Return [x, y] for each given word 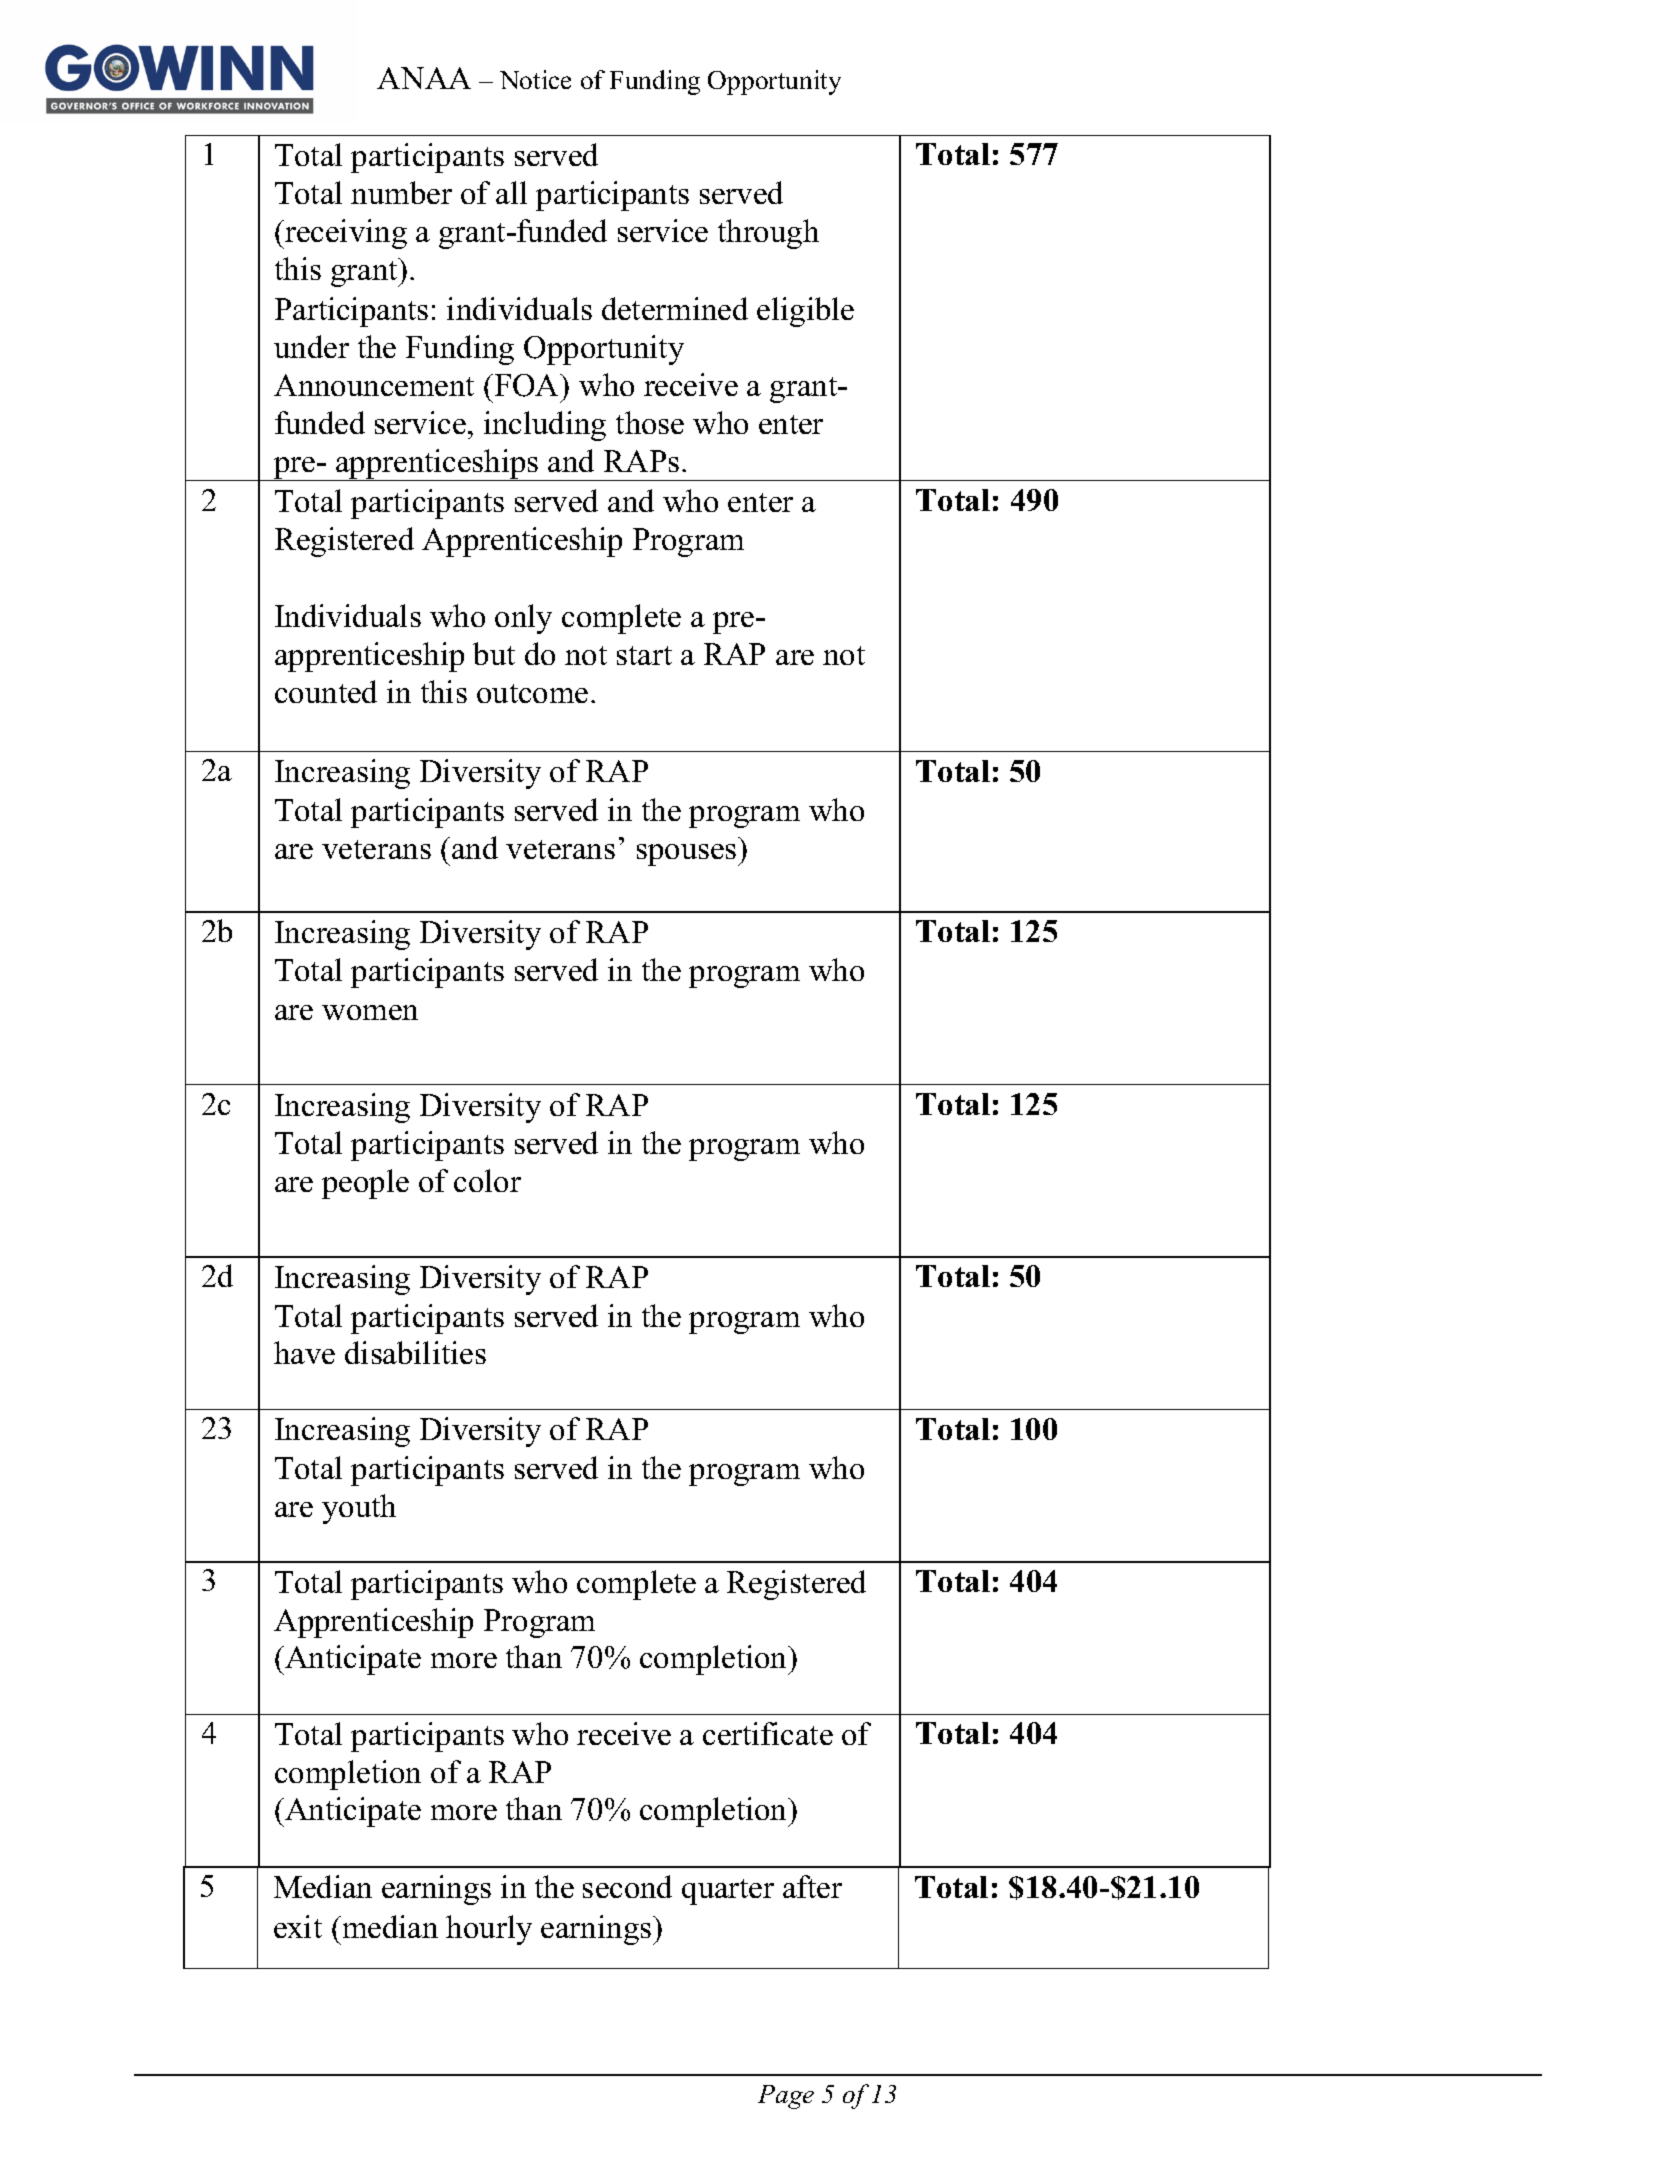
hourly [489, 1930]
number [401, 192]
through [768, 234]
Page [786, 2097]
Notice [535, 79]
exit [298, 1926]
